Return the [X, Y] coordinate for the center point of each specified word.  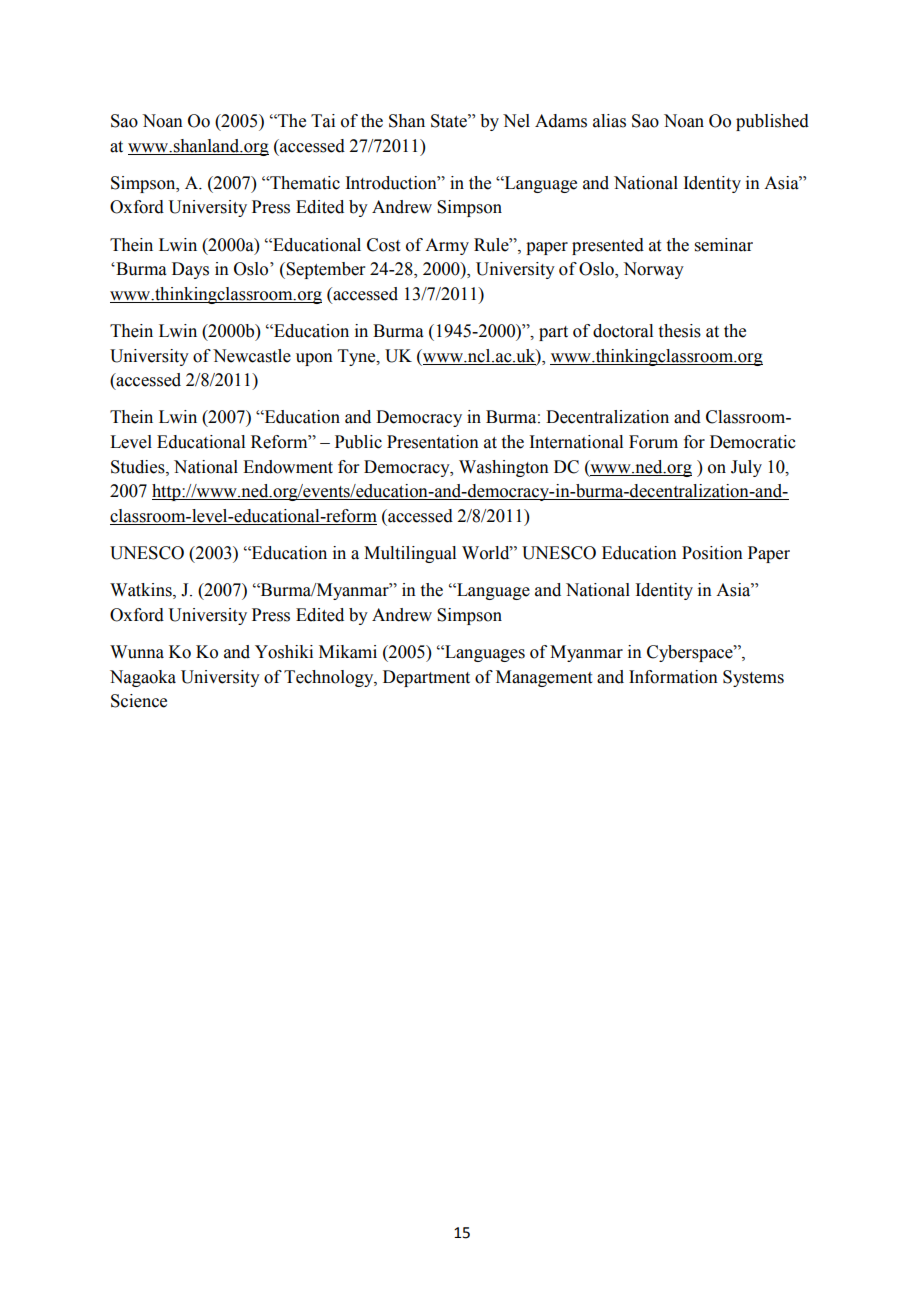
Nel [516, 121]
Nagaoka [143, 678]
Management [544, 678]
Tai [323, 121]
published [772, 122]
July [746, 468]
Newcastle [252, 356]
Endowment [288, 467]
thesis [680, 331]
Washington [504, 468]
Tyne [358, 357]
